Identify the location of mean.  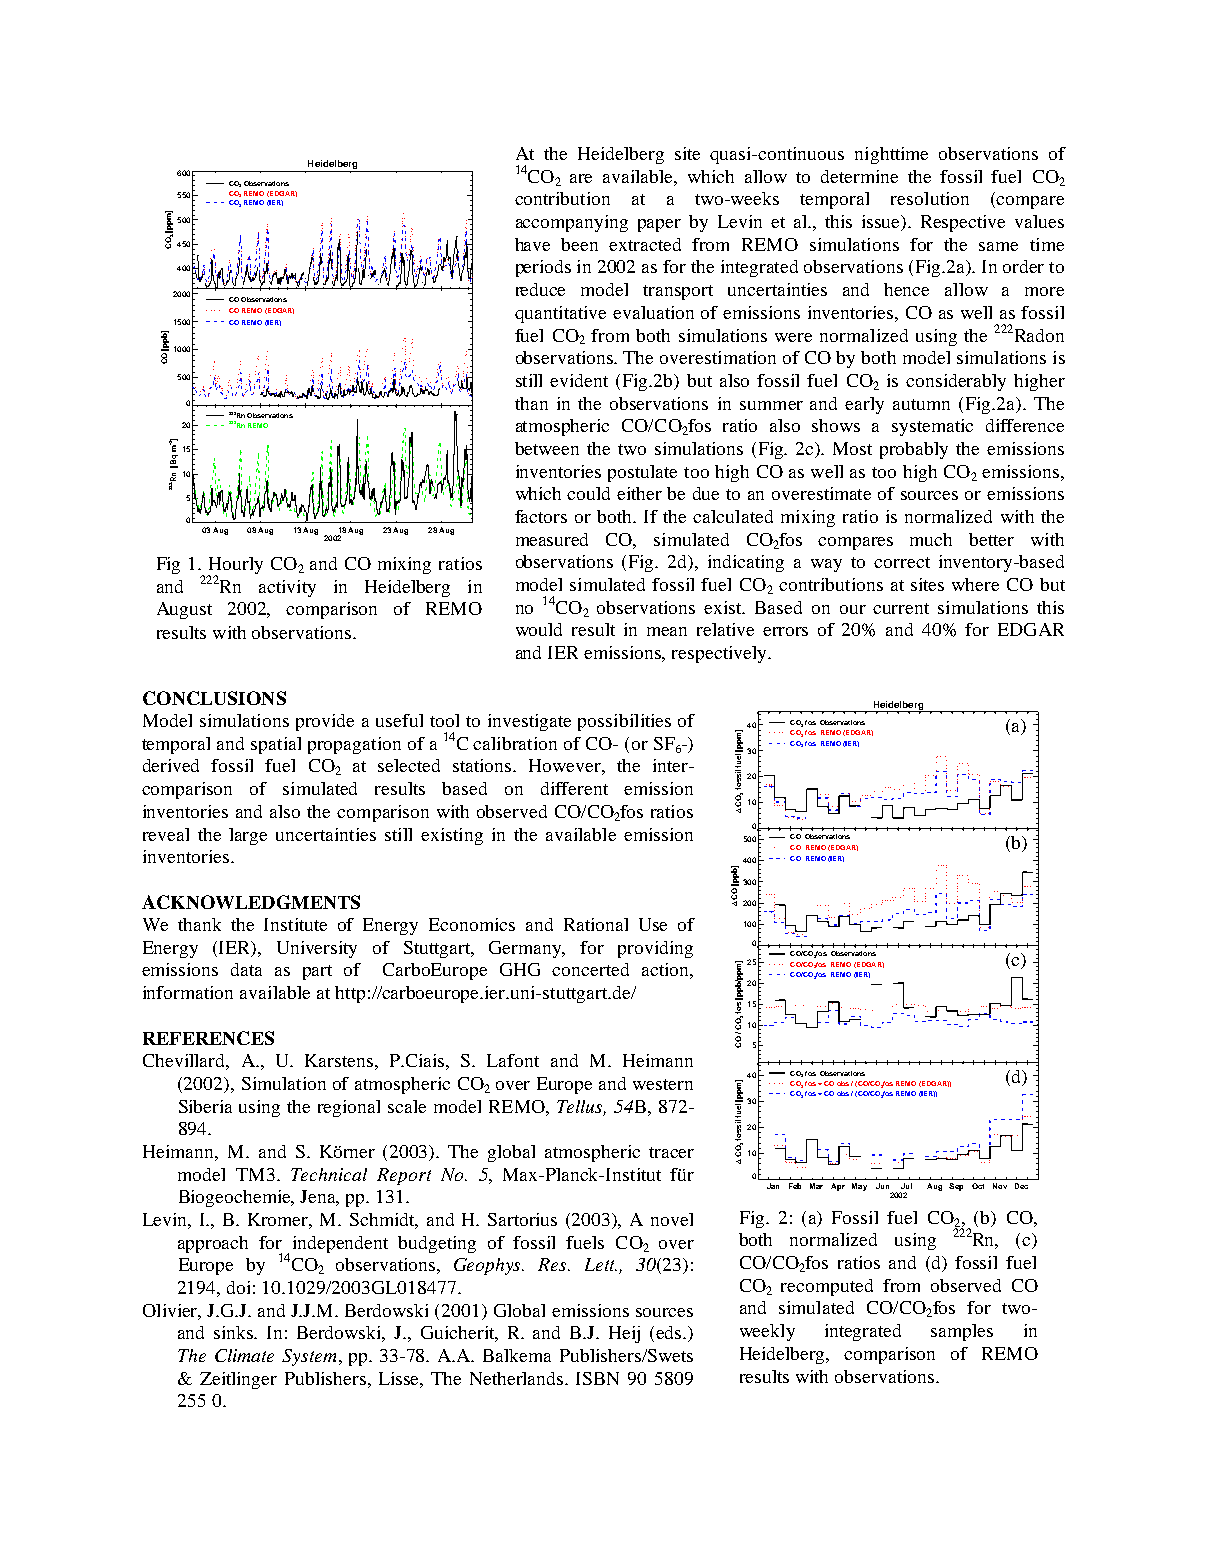
(667, 631).
